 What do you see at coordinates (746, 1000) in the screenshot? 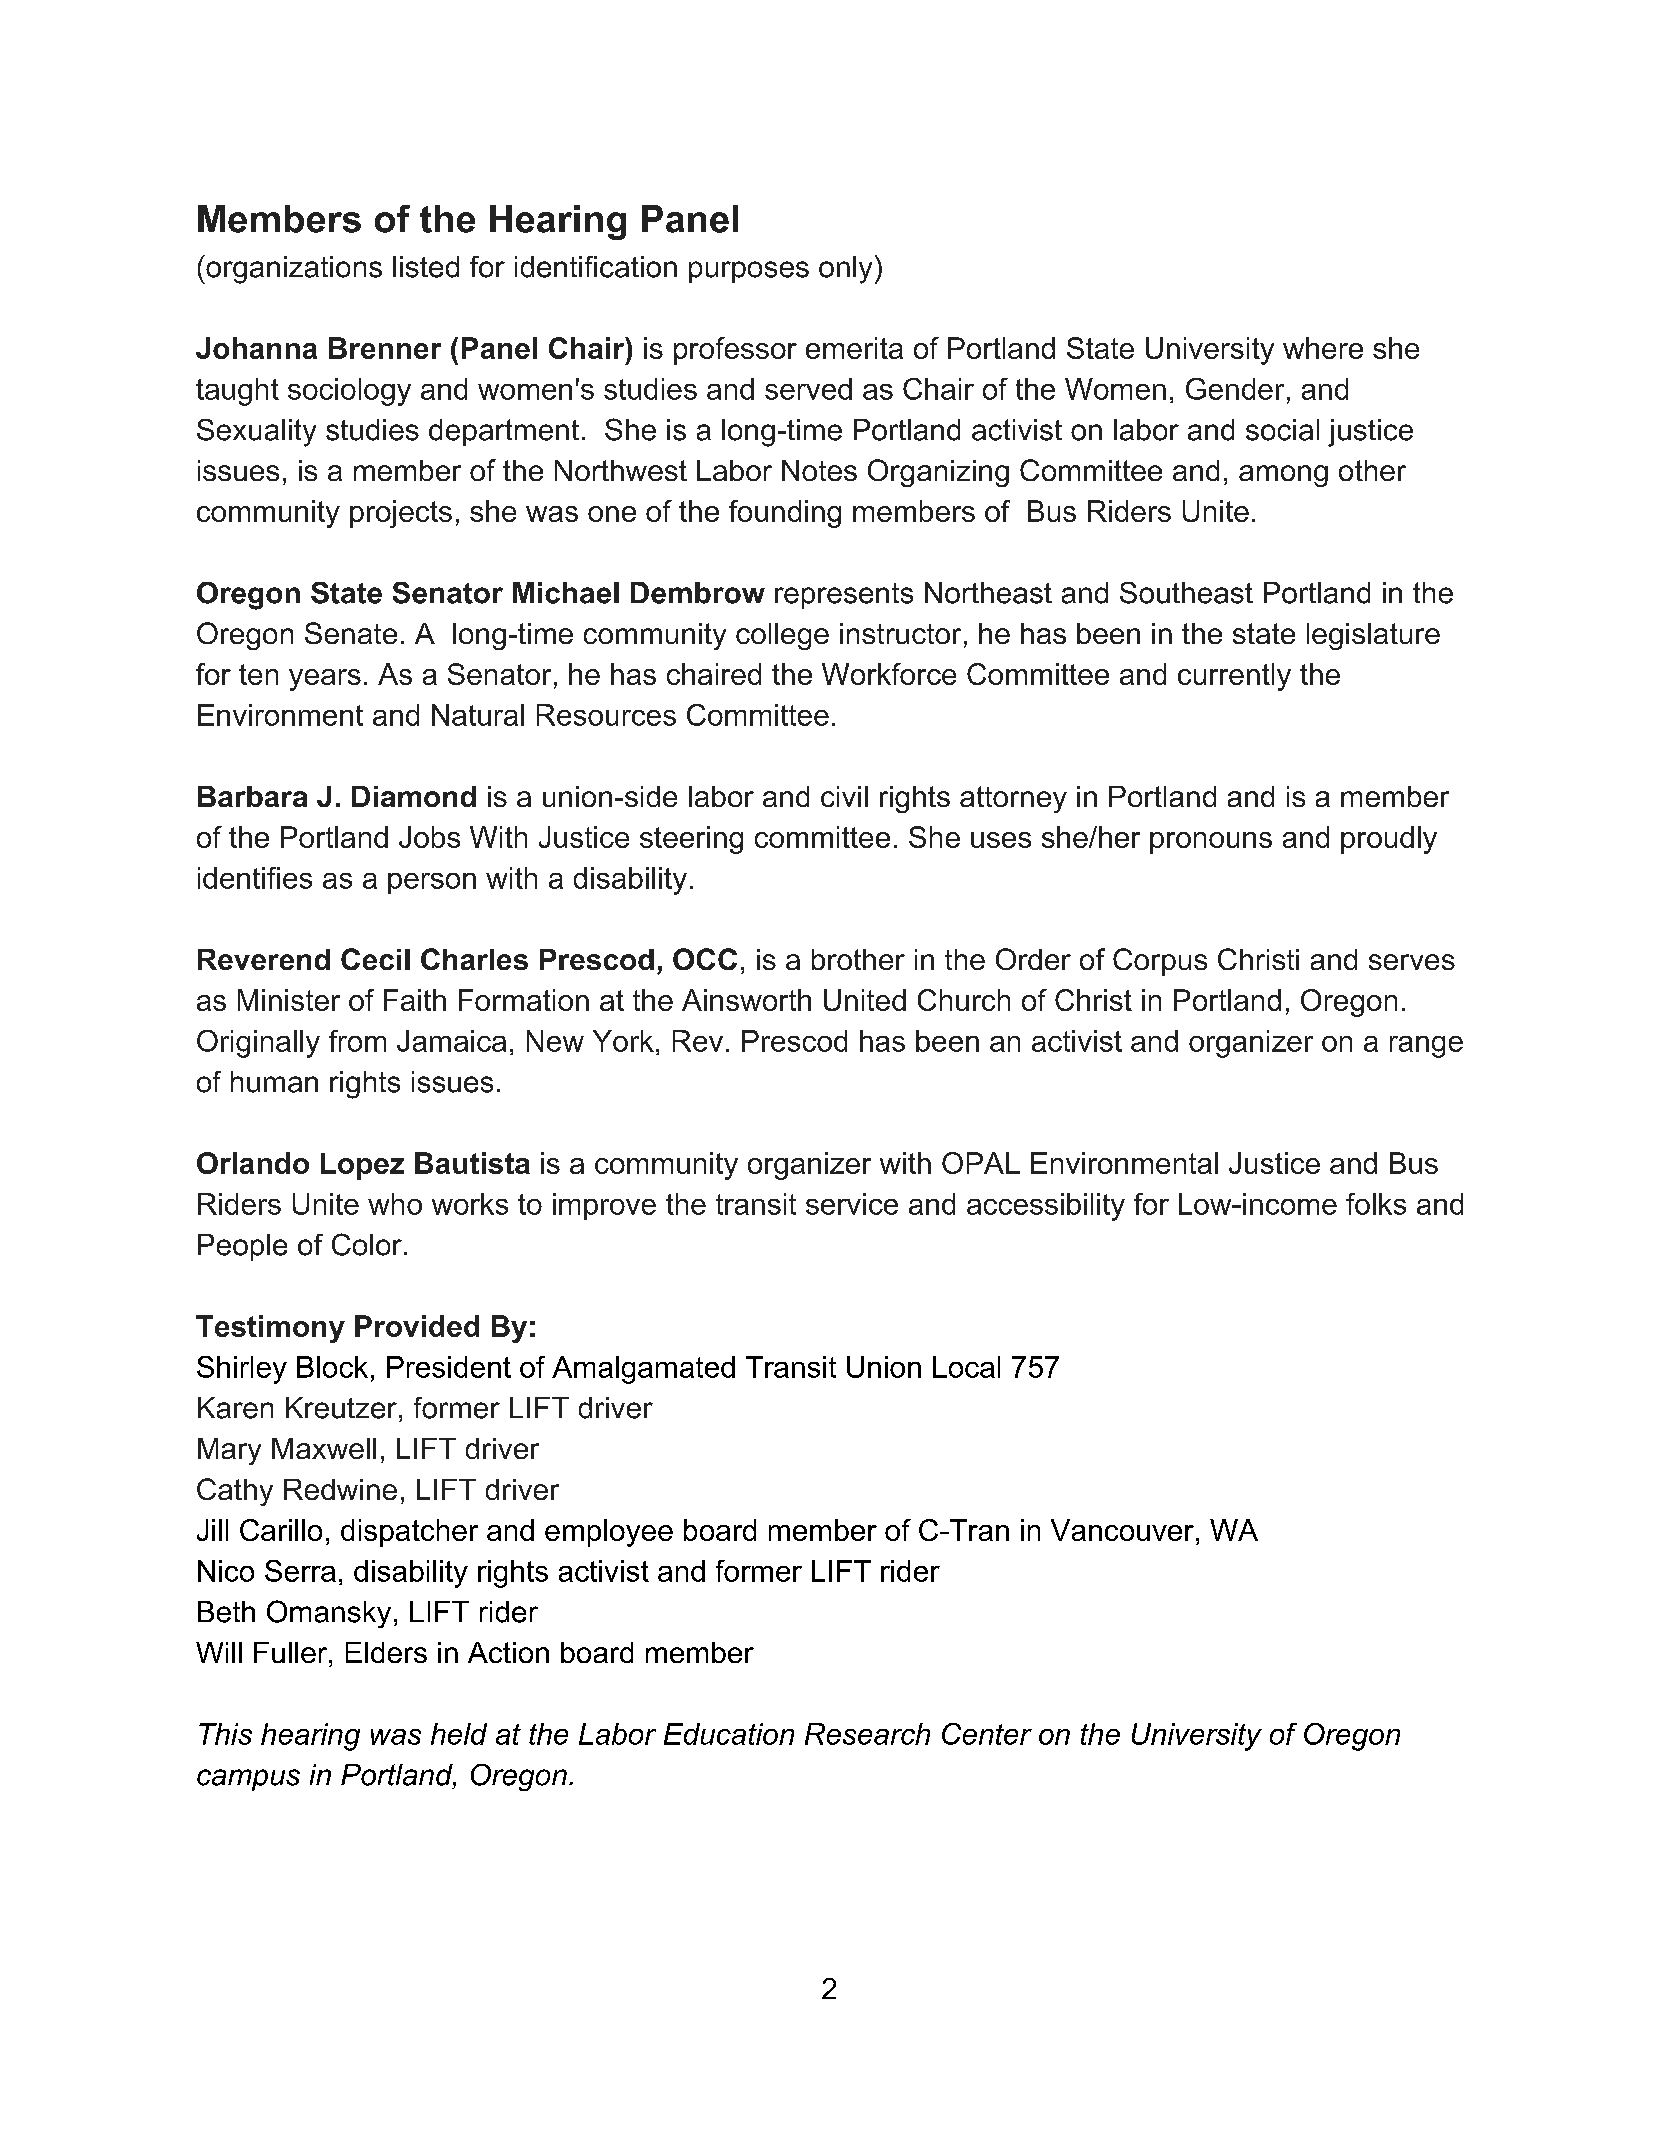
I see `Ainsworth` at bounding box center [746, 1000].
